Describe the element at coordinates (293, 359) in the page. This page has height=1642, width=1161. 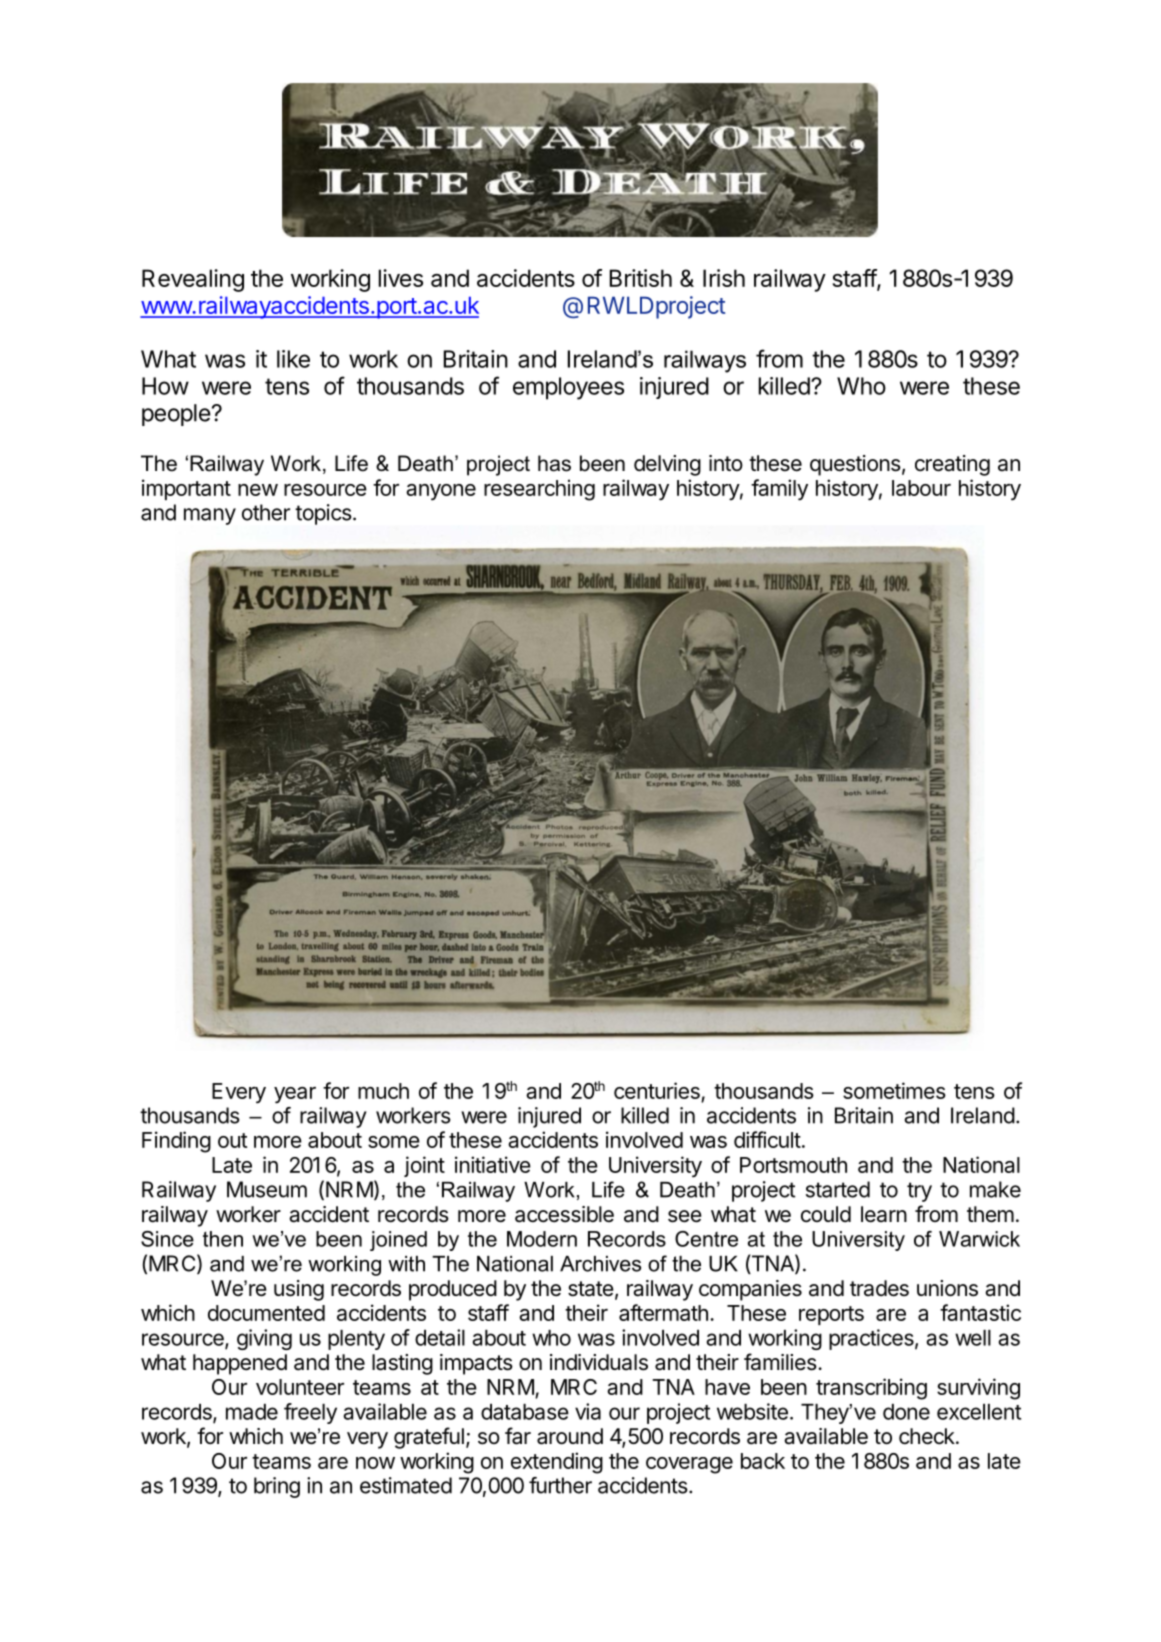
I see `like` at that location.
